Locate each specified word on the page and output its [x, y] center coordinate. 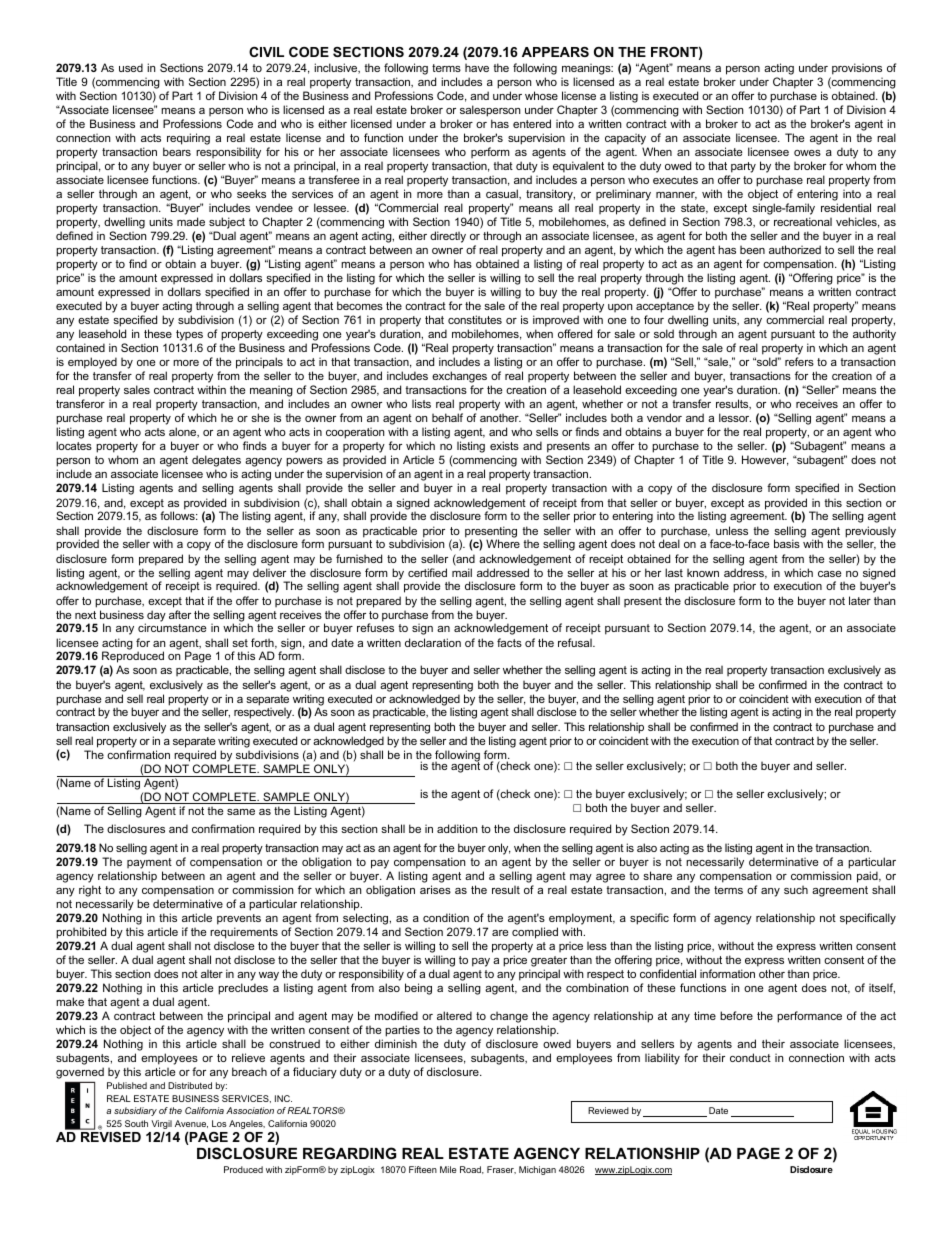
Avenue [191, 1124]
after [180, 614]
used [131, 67]
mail [462, 572]
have [477, 67]
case [829, 574]
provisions [857, 69]
